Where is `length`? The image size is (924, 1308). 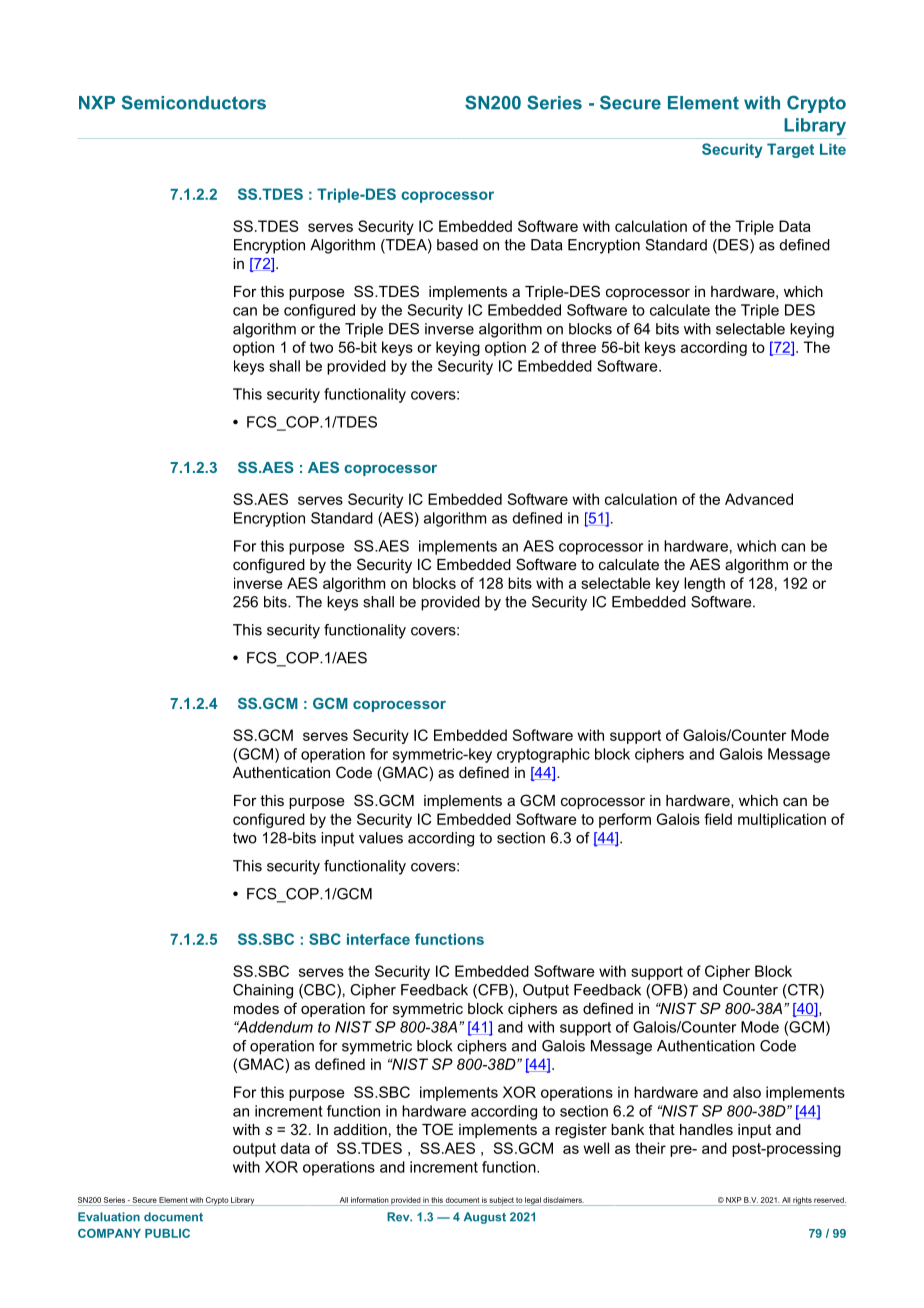 length is located at coordinates (704, 584).
